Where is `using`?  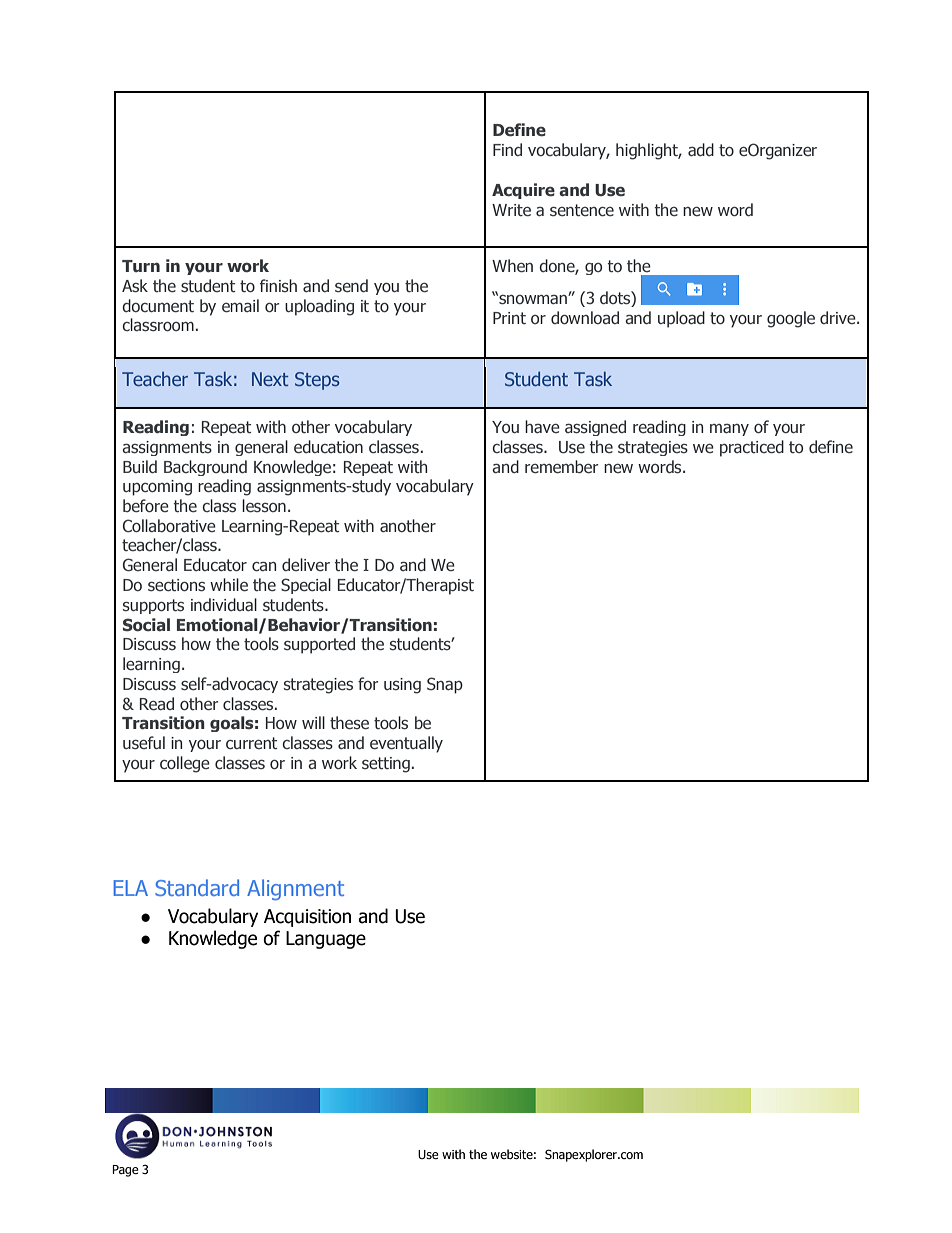 using is located at coordinates (402, 686).
